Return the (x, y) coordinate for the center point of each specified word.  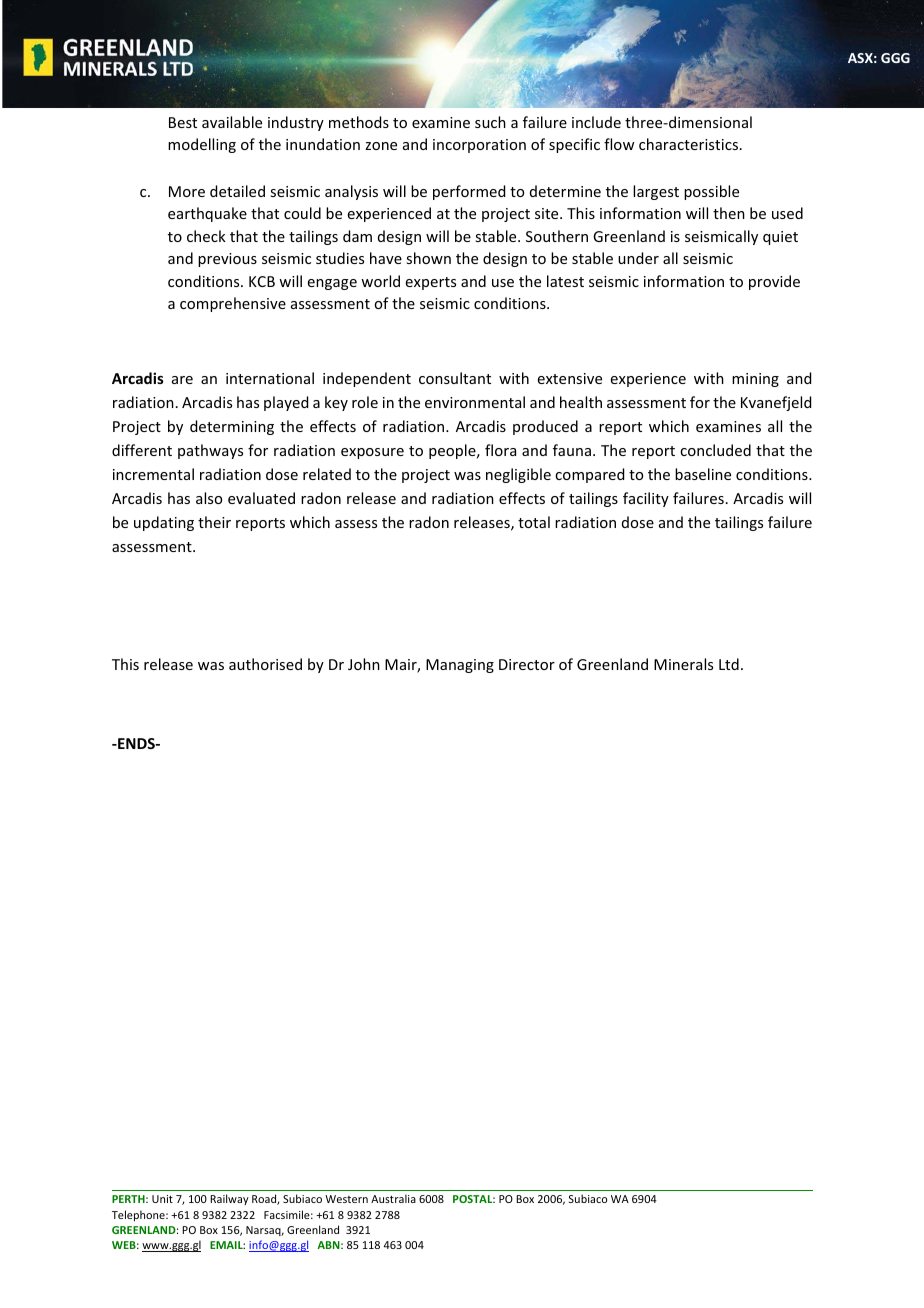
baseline (703, 474)
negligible (518, 475)
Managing (460, 666)
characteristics (688, 144)
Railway (229, 1199)
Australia (393, 1198)
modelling (202, 145)
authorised (265, 664)
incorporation (479, 146)
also (209, 498)
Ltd (729, 664)
